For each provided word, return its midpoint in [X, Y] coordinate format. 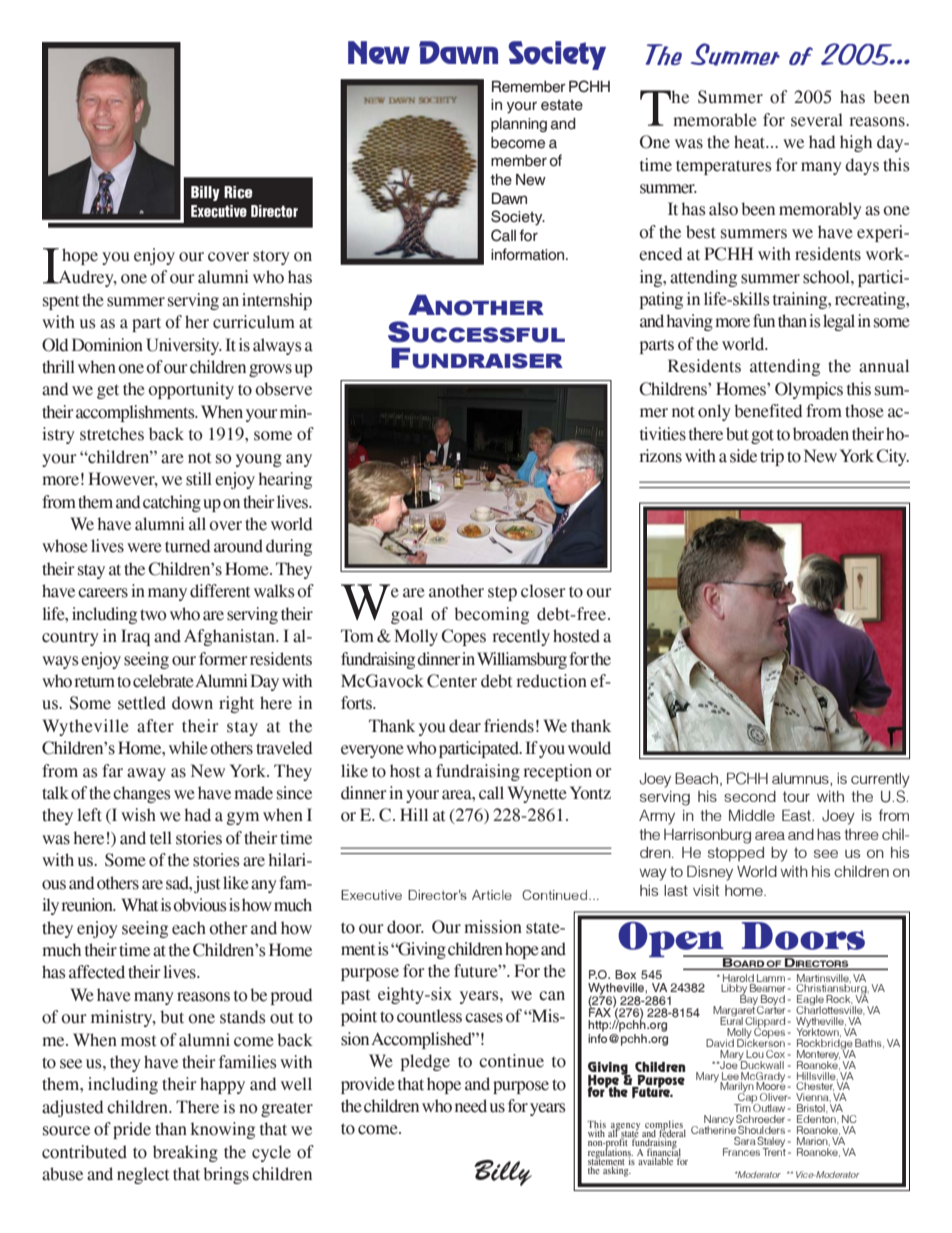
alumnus [801, 779]
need [471, 1106]
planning [519, 125]
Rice [238, 192]
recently [521, 637]
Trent [774, 1151]
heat [751, 142]
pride [132, 1130]
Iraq [135, 637]
